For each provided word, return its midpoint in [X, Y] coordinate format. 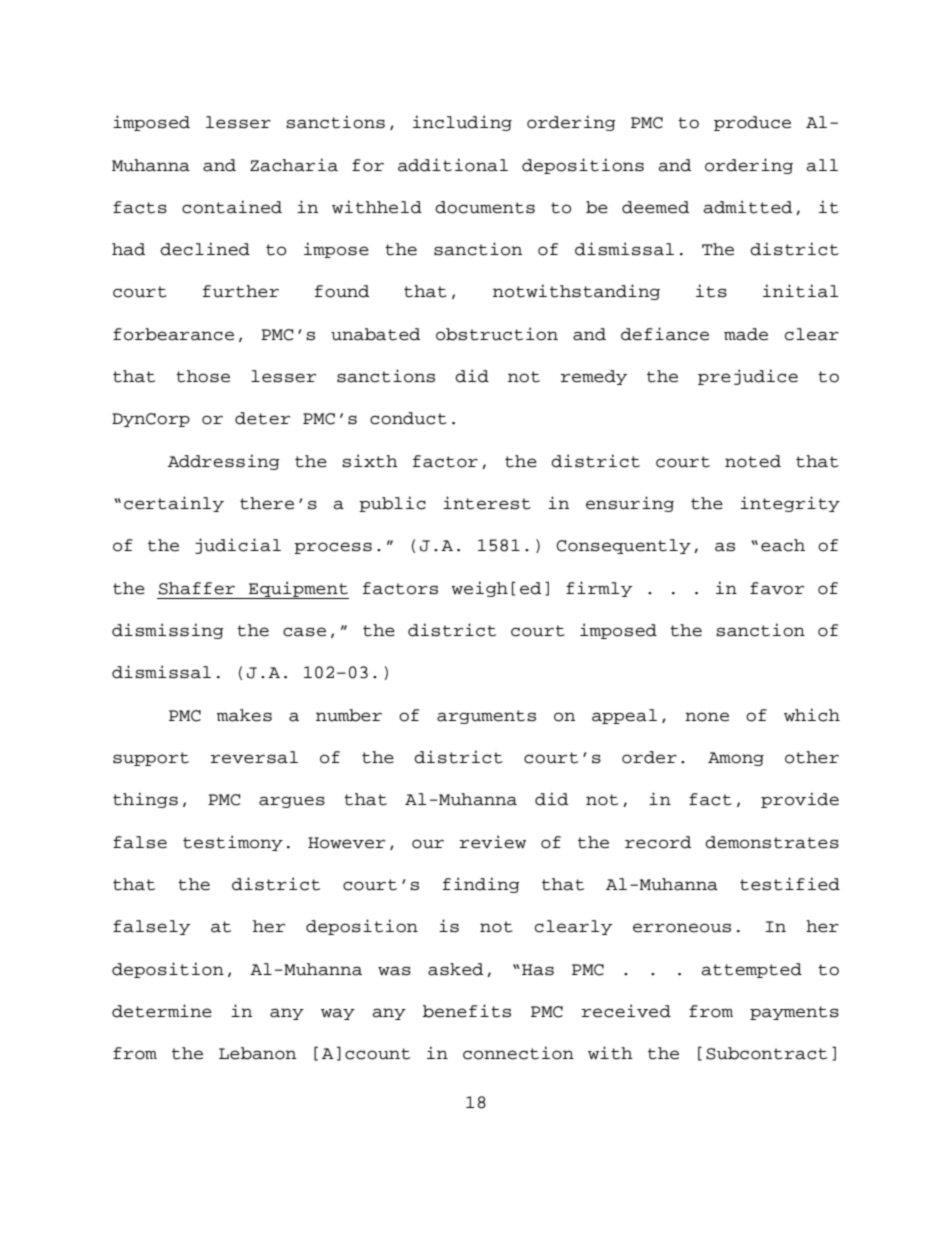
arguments [486, 717]
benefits [467, 1011]
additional [453, 165]
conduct [408, 418]
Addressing [224, 462]
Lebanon [257, 1053]
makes [244, 715]
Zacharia [294, 165]
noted [753, 461]
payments [794, 1013]
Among [736, 759]
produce [752, 123]
